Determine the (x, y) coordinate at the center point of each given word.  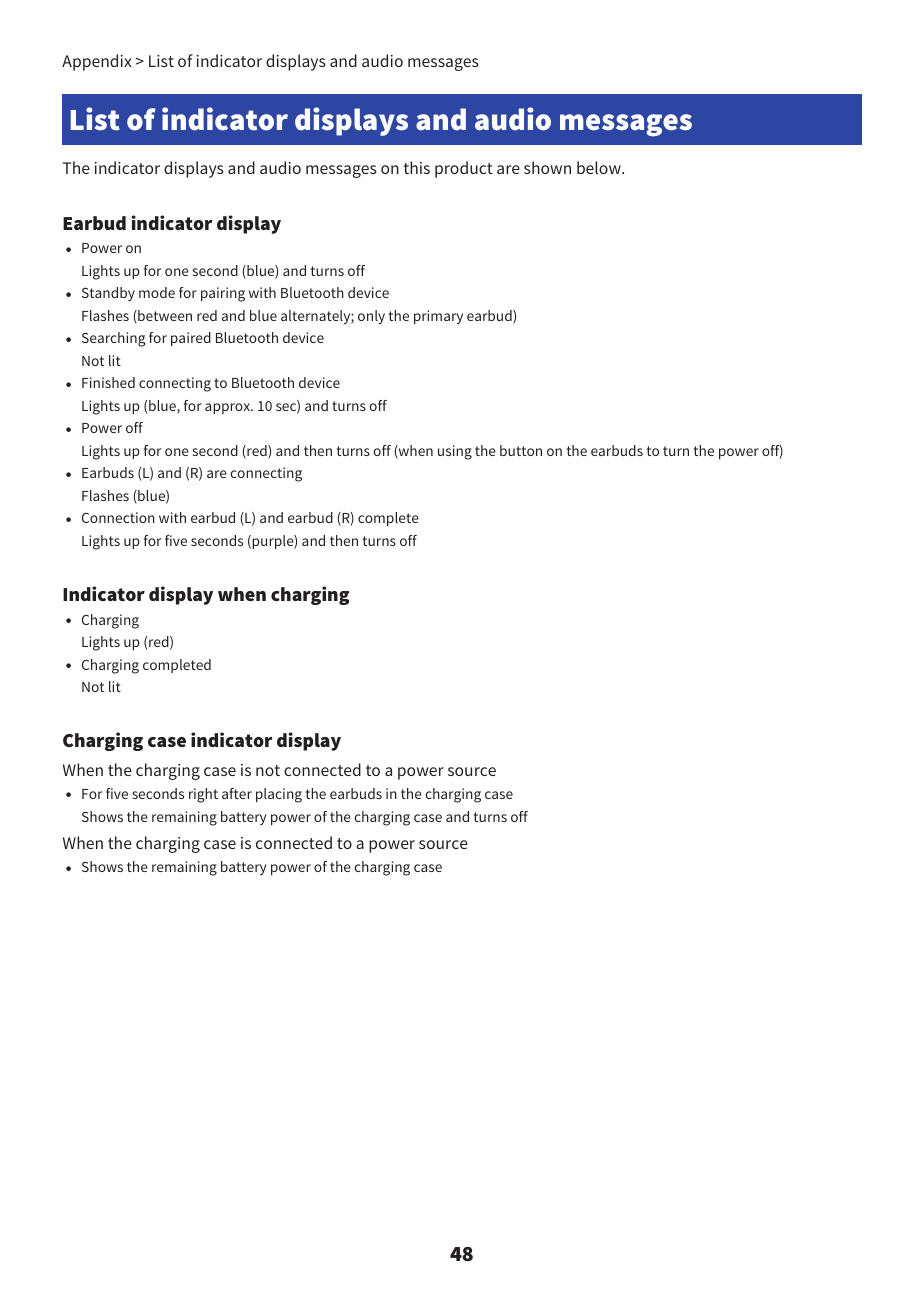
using (455, 452)
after (237, 793)
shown (547, 167)
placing (279, 795)
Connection (118, 517)
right (203, 795)
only (371, 317)
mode (157, 292)
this (417, 167)
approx (228, 408)
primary (438, 317)
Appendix (97, 62)
